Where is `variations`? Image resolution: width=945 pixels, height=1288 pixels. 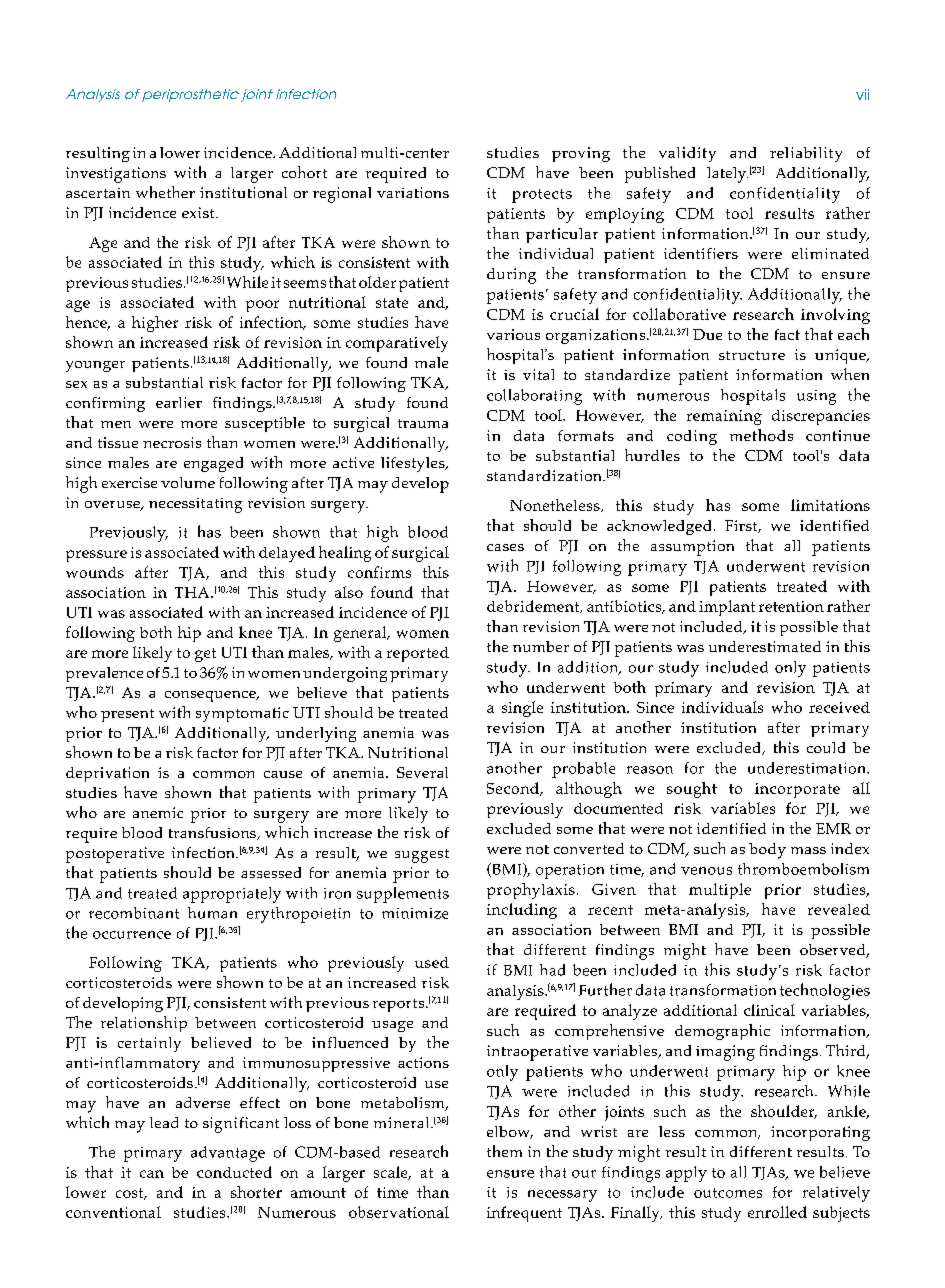 variations is located at coordinates (413, 192).
